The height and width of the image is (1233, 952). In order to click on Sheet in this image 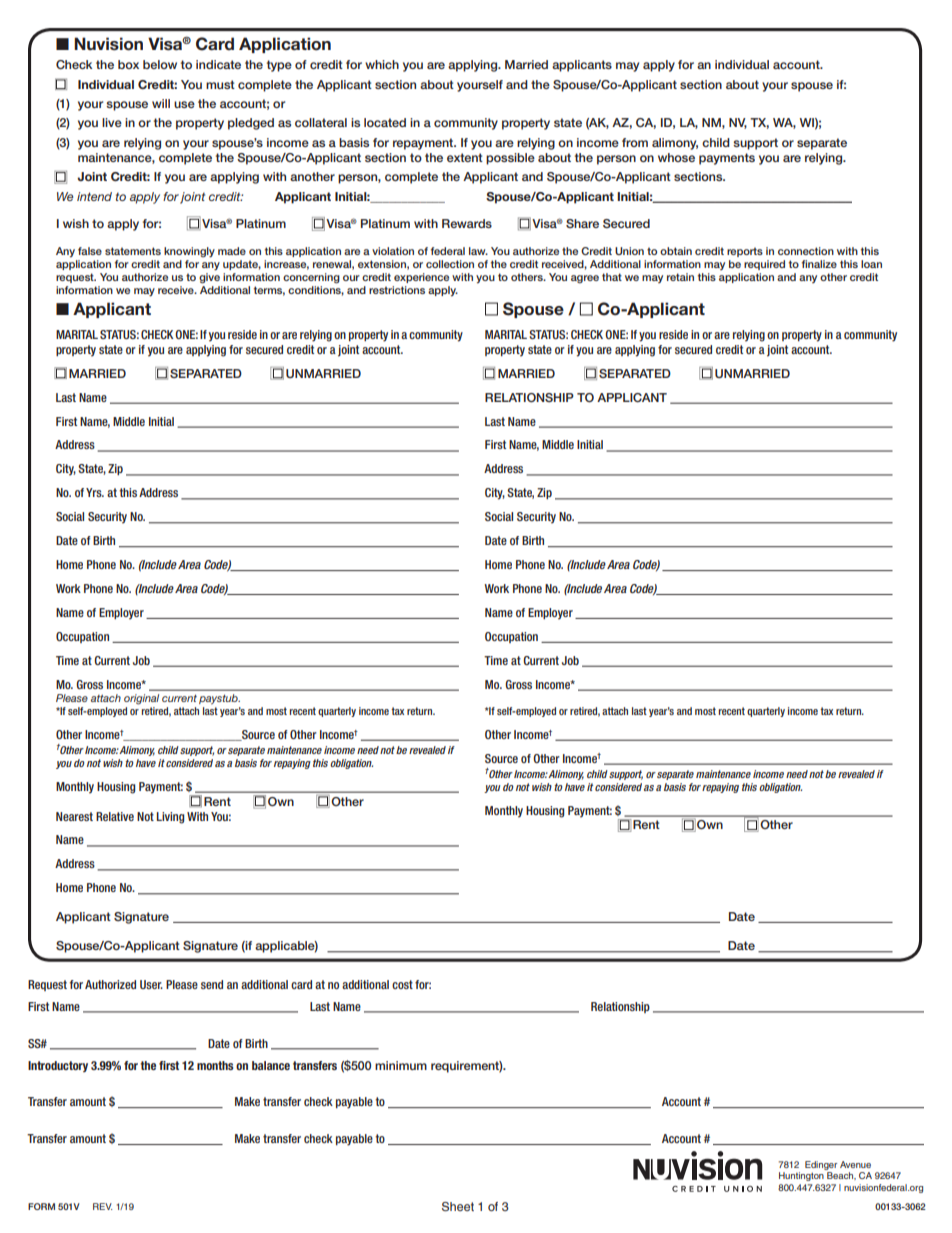, I will do `click(458, 1206)`.
